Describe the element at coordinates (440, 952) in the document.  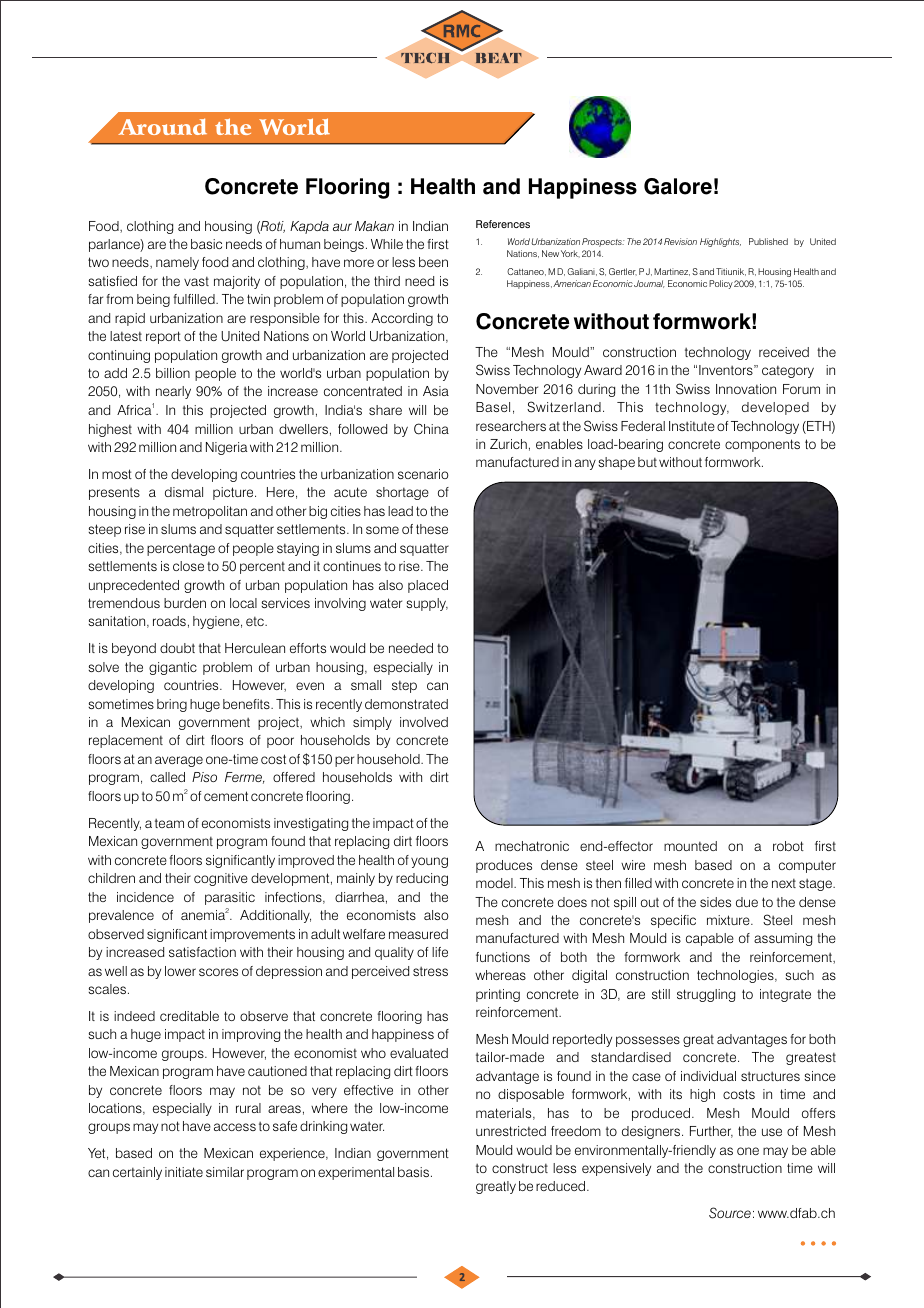
I see `life` at that location.
